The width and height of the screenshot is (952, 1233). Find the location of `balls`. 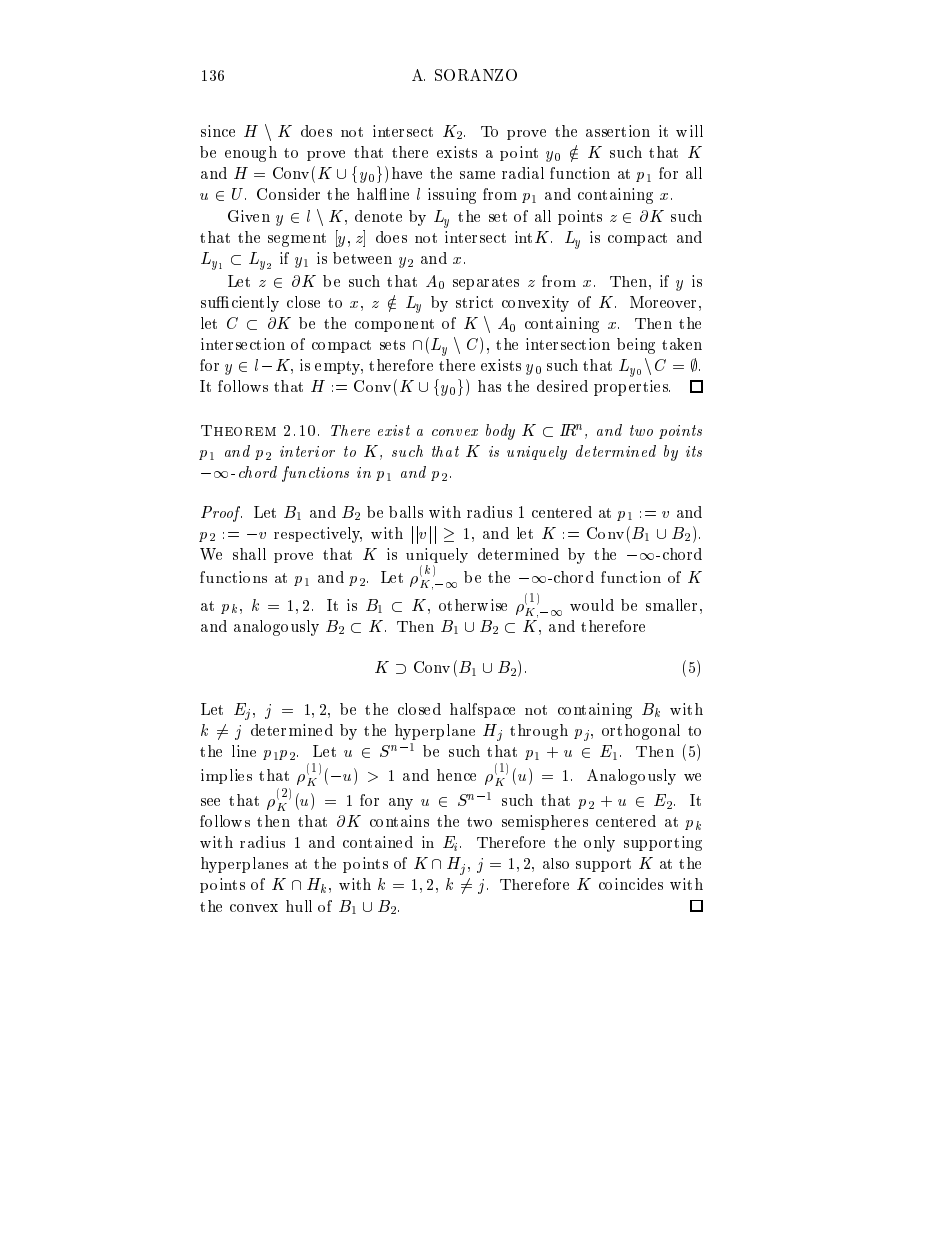

balls is located at coordinates (406, 512).
